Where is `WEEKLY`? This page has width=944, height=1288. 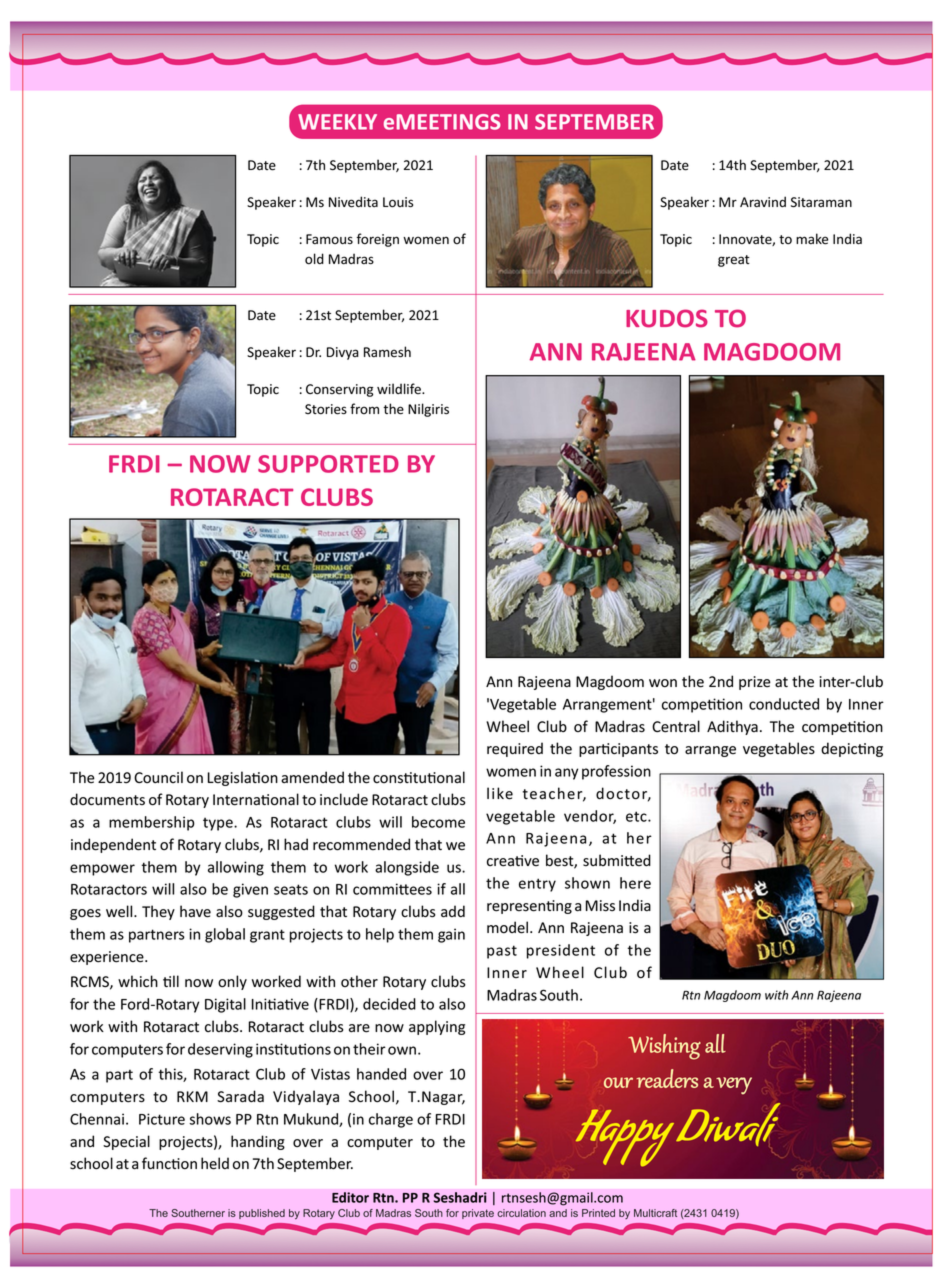 WEEKLY is located at coordinates (337, 122).
